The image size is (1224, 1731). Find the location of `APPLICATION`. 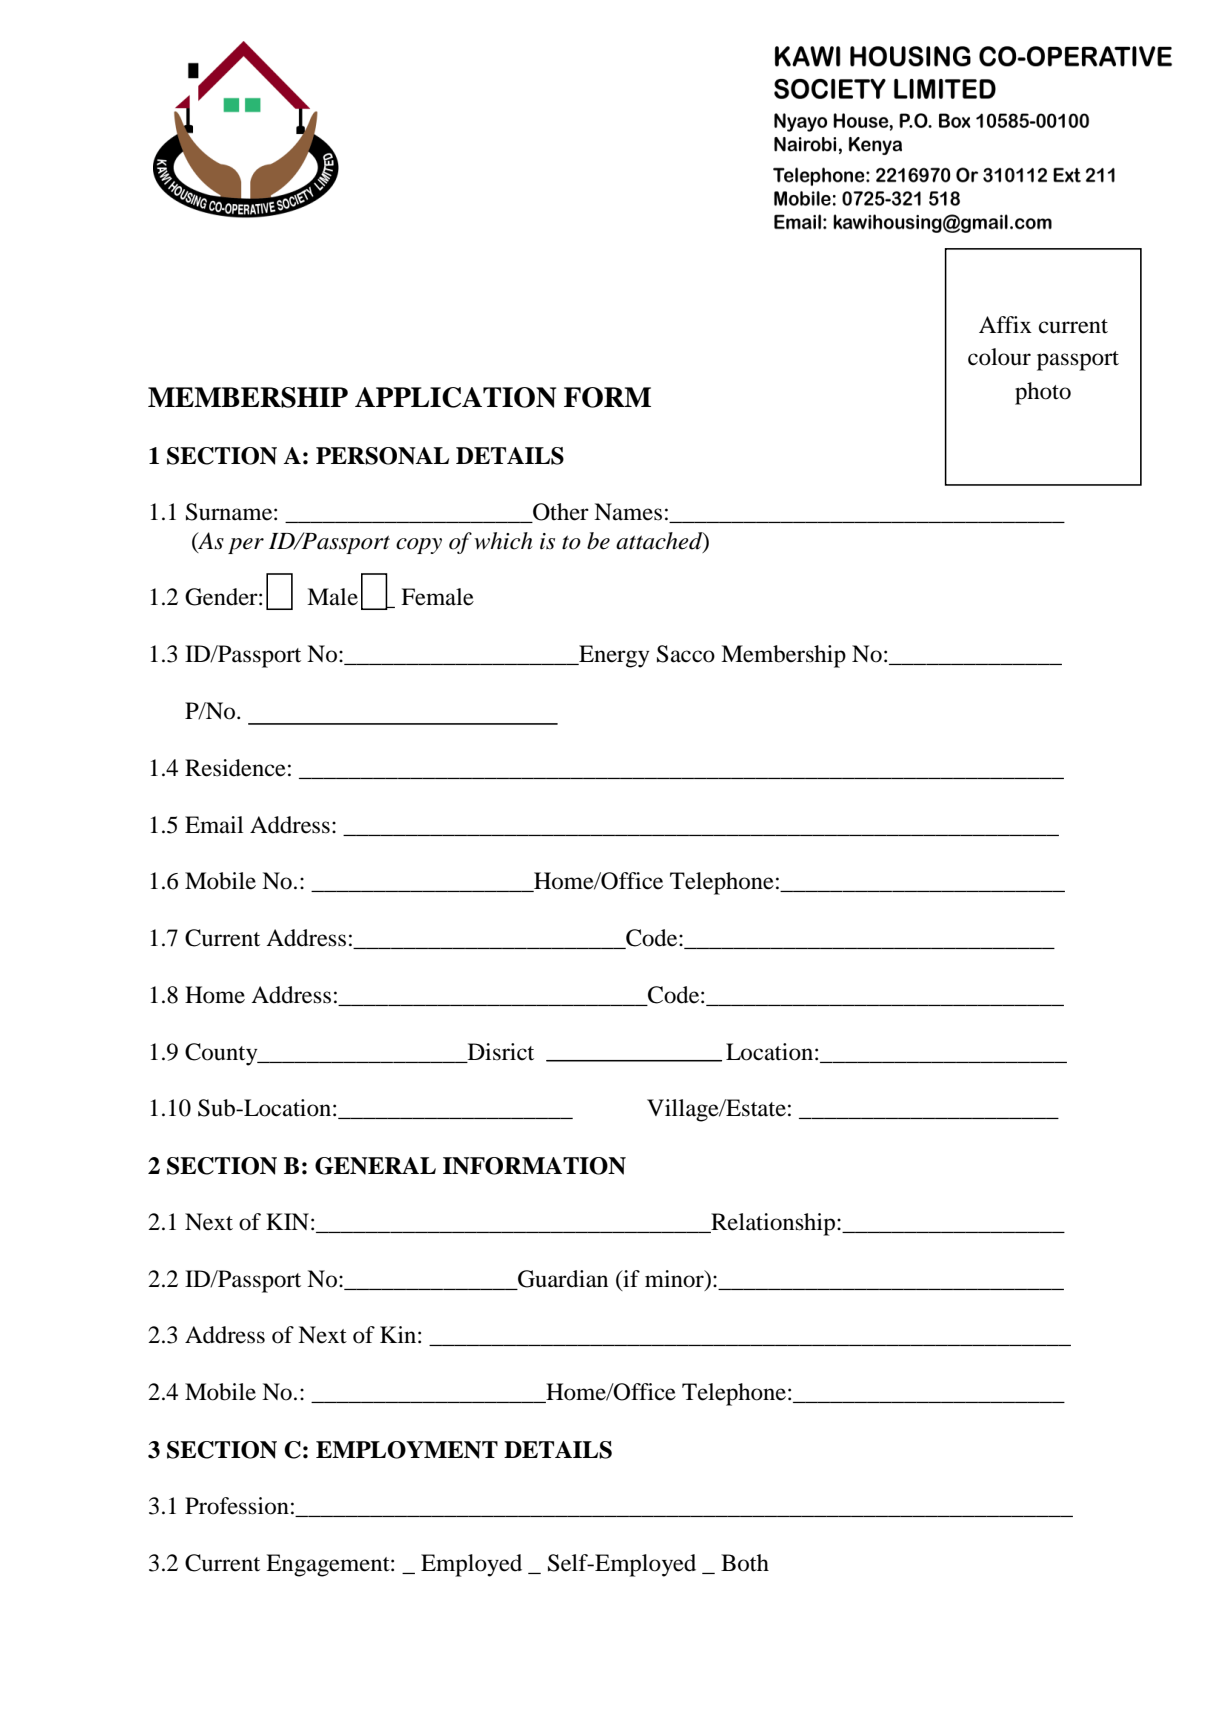

APPLICATION is located at coordinates (455, 397).
